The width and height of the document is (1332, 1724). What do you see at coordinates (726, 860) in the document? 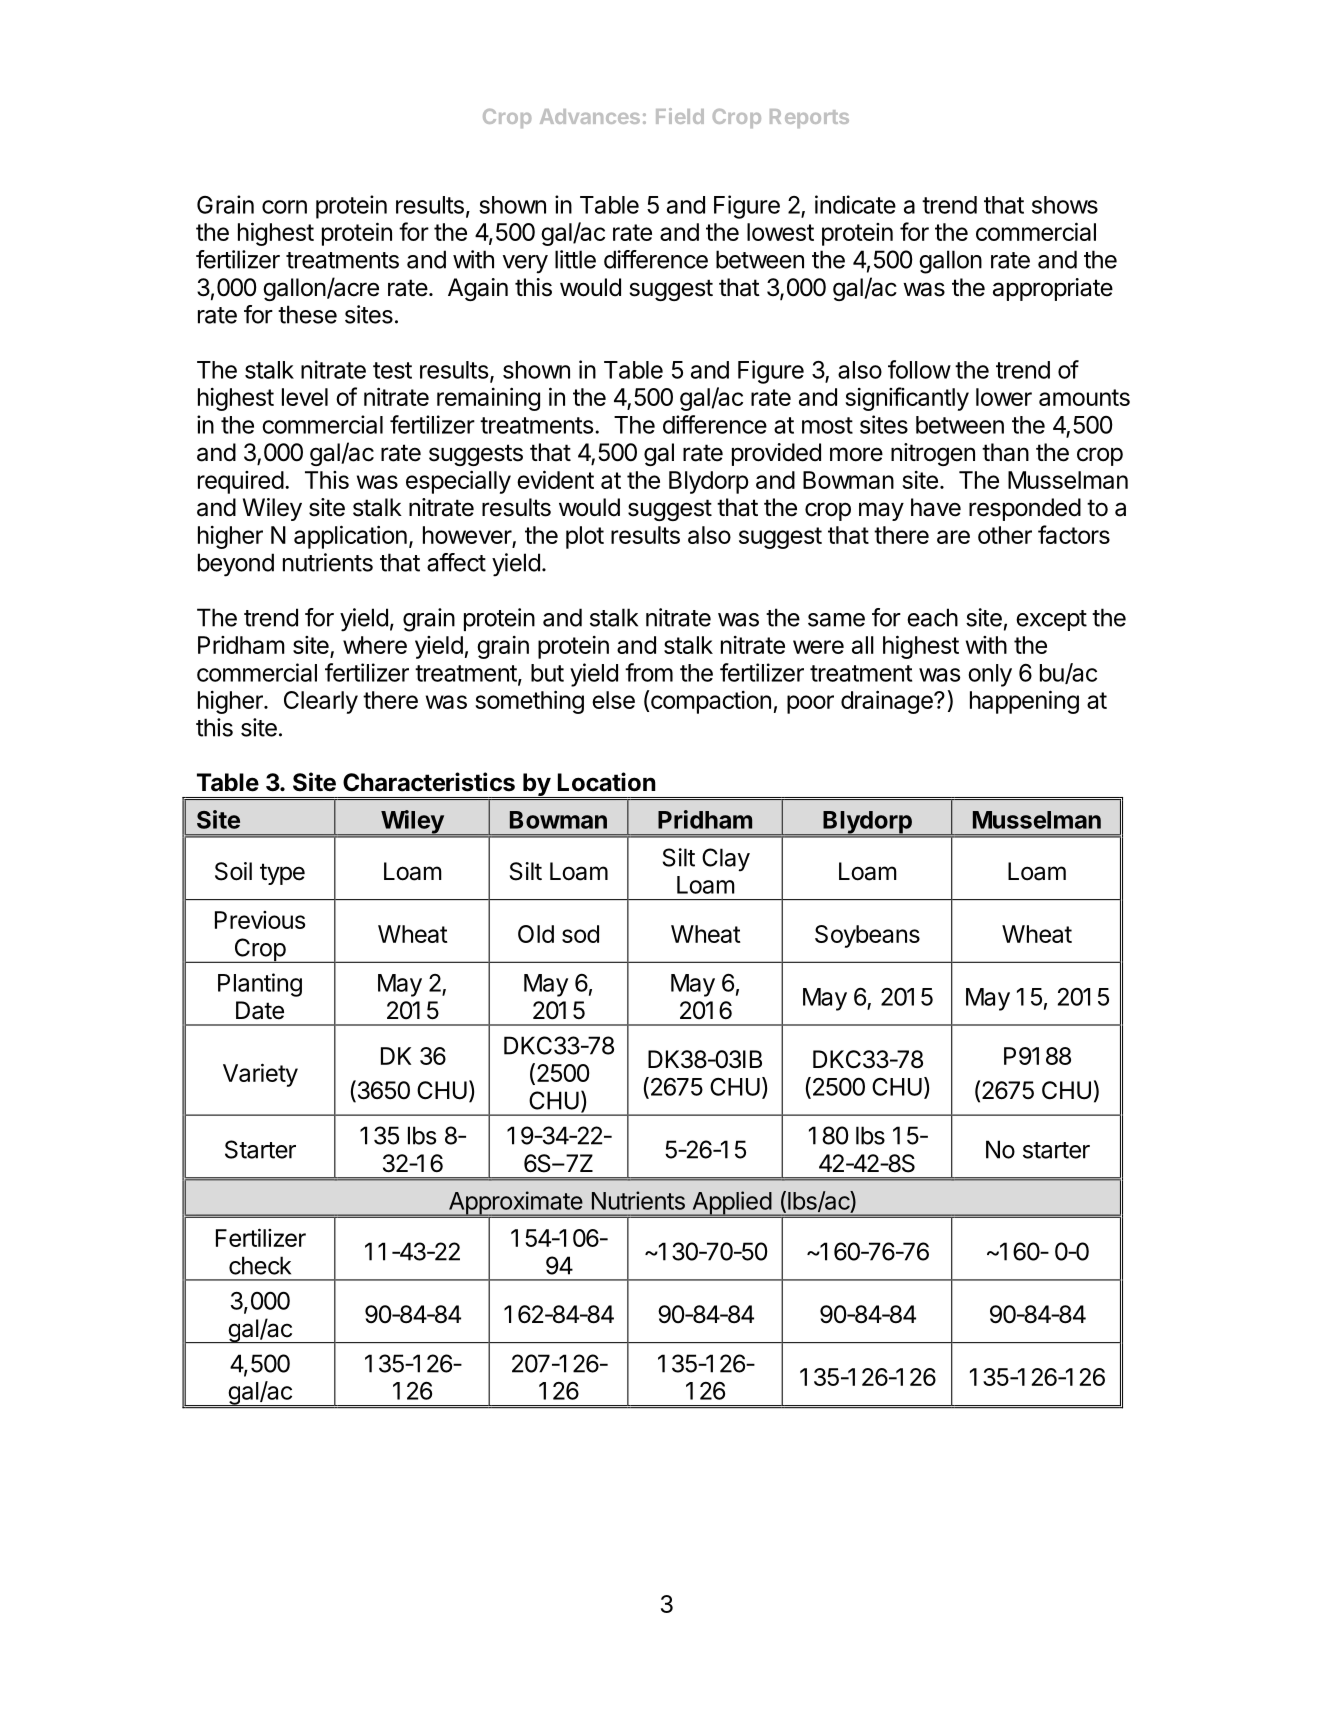
I see `Clay` at bounding box center [726, 860].
